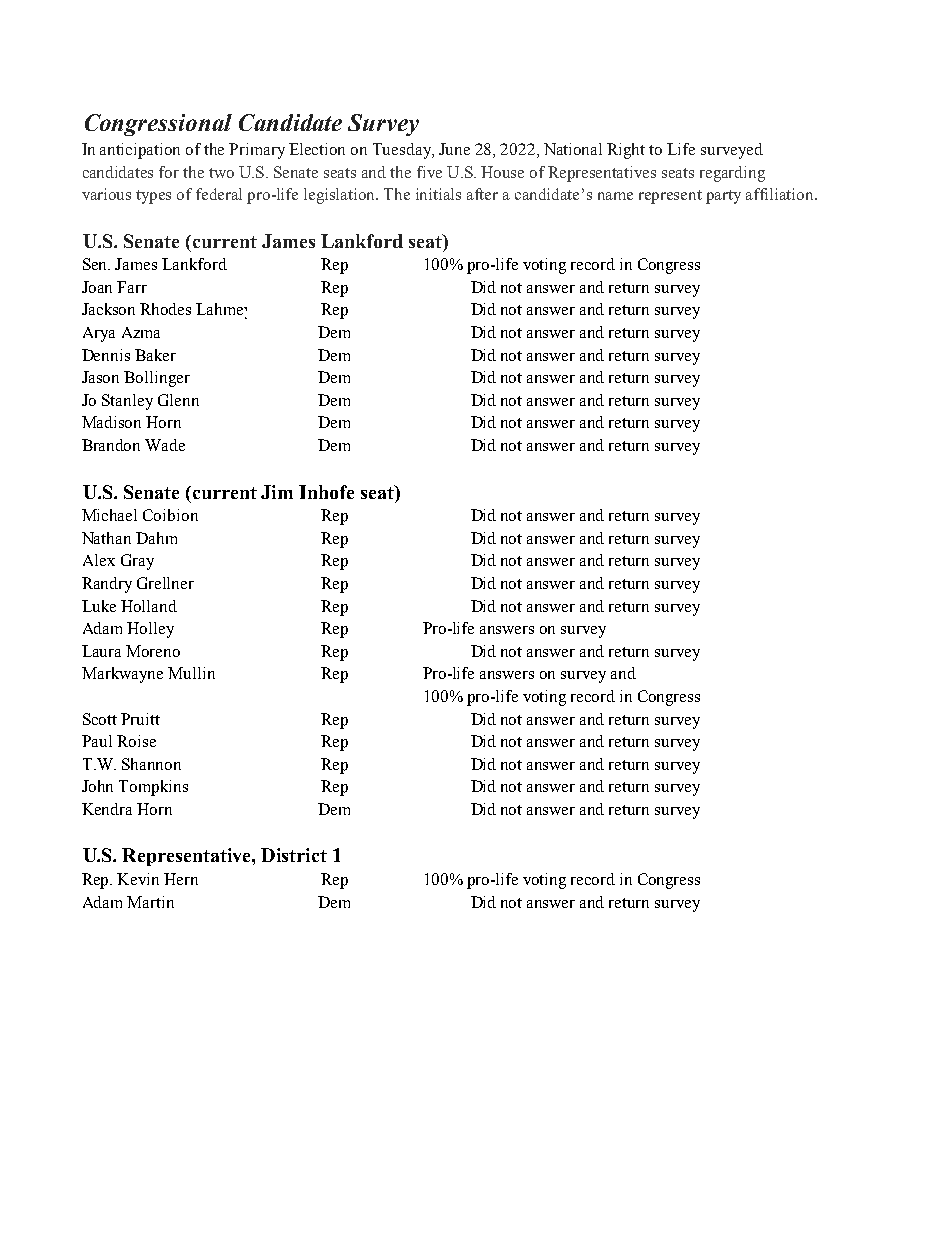 This screenshot has height=1233, width=952. What do you see at coordinates (109, 515) in the screenshot?
I see `Michael` at bounding box center [109, 515].
